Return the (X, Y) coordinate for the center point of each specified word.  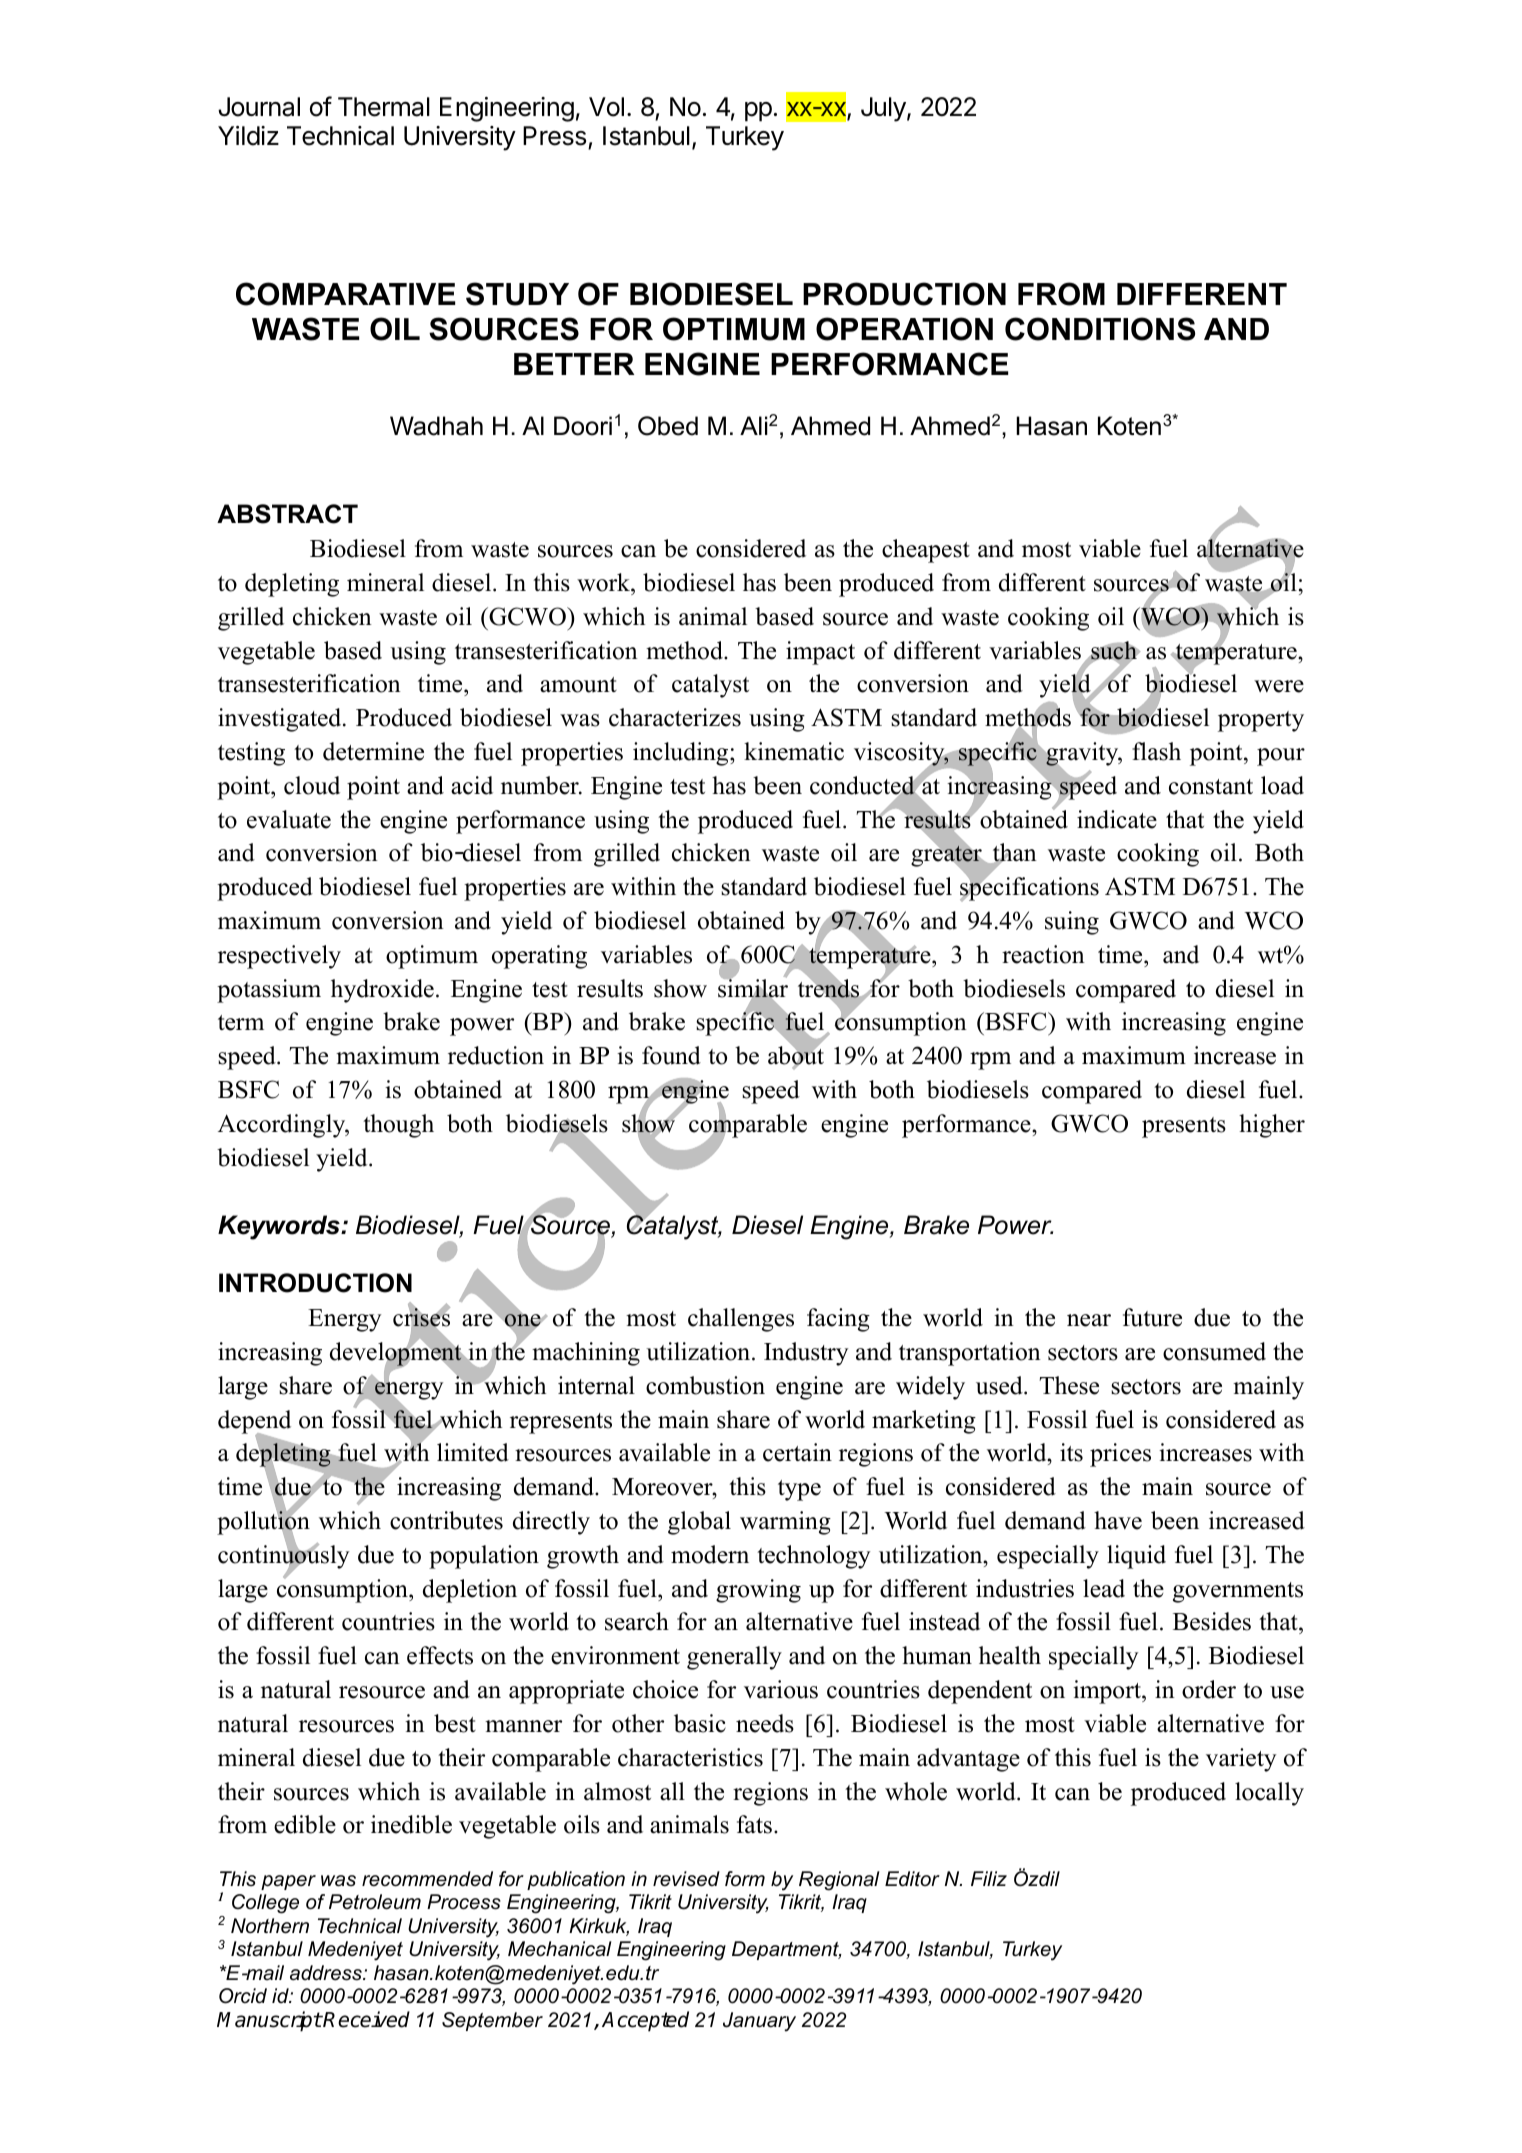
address (327, 1973)
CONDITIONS (1100, 329)
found (671, 1055)
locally (1269, 1794)
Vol (606, 107)
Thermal (384, 107)
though (398, 1126)
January (759, 2022)
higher (1272, 1126)
